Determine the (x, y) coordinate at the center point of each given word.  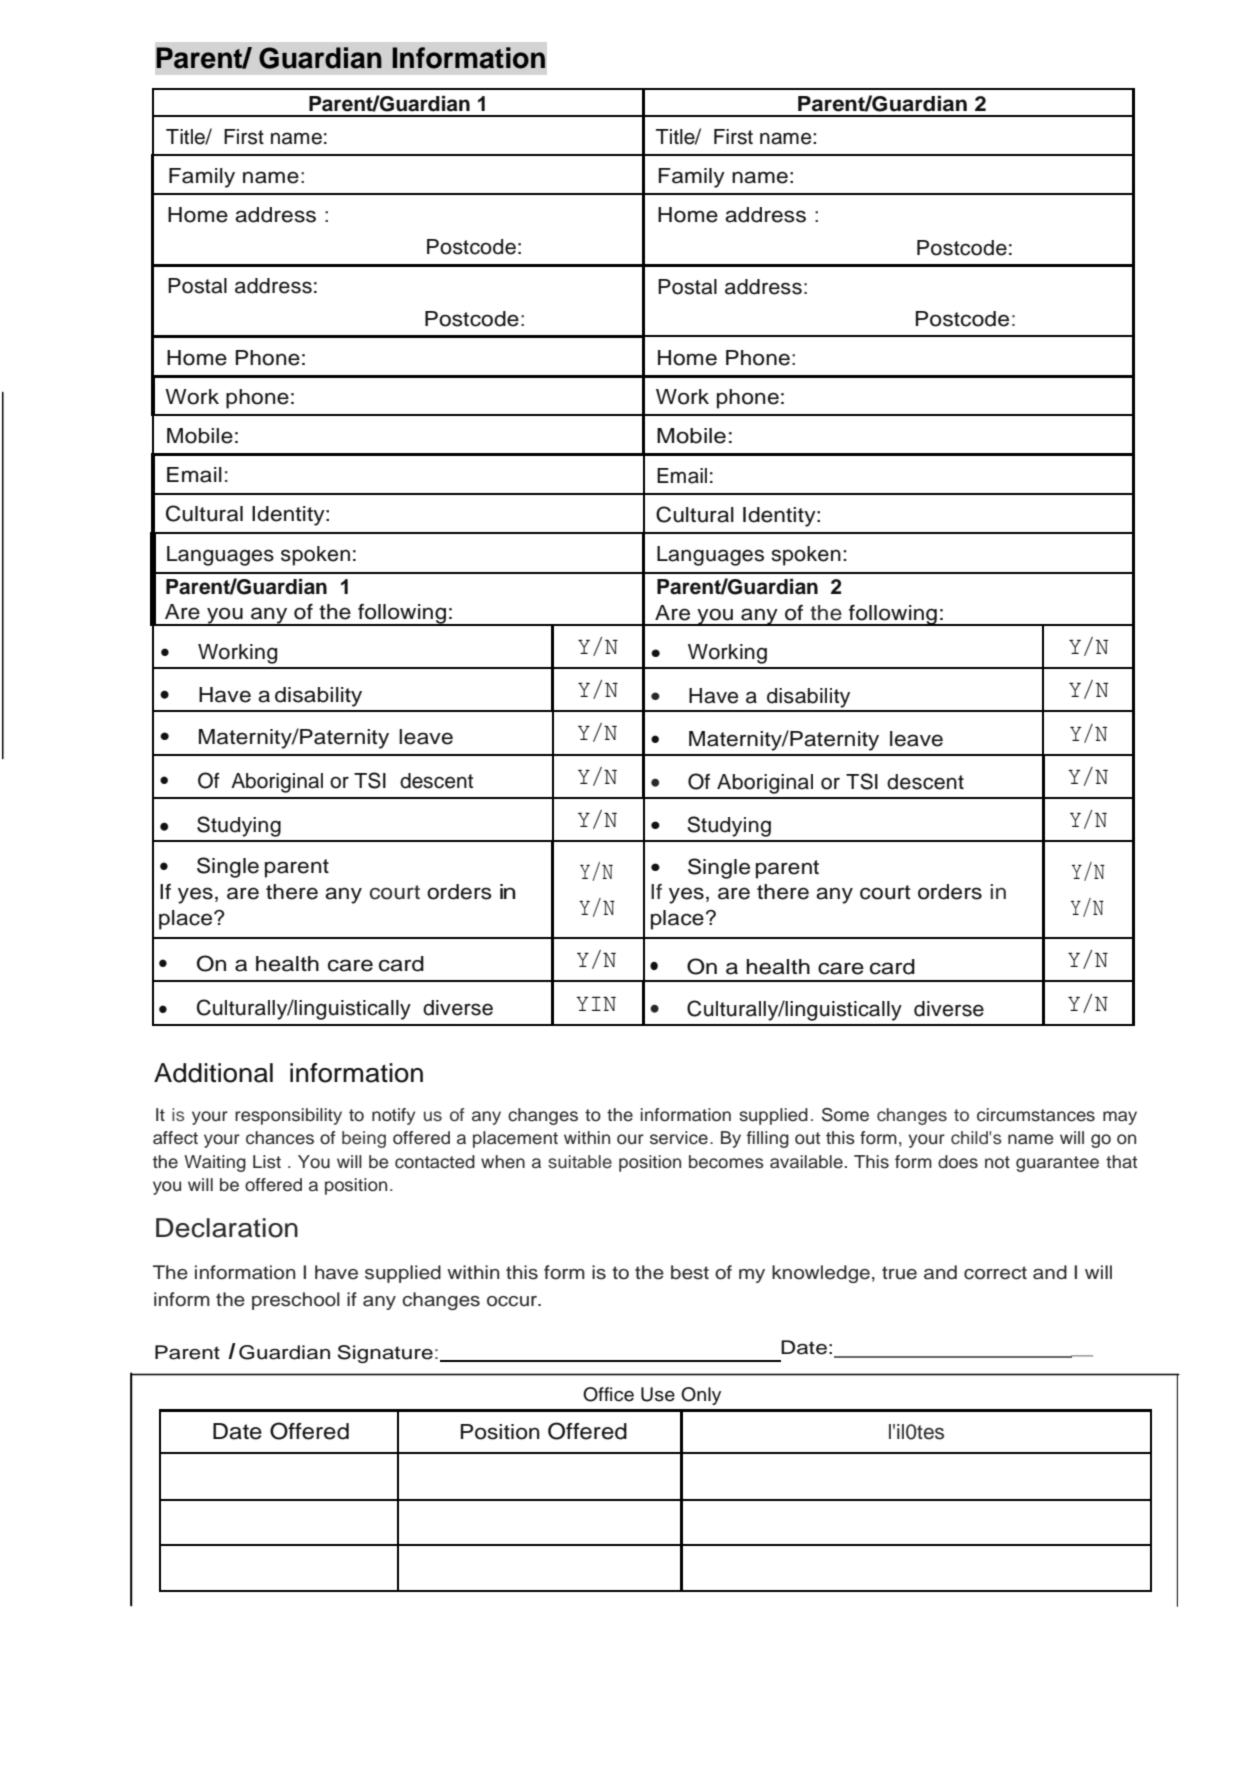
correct (995, 1273)
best (690, 1272)
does (958, 1162)
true (899, 1273)
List (267, 1162)
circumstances (1036, 1115)
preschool (296, 1301)
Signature (385, 1354)
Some (845, 1115)
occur (513, 1301)
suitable (580, 1162)
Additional (213, 1073)
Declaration (227, 1228)
